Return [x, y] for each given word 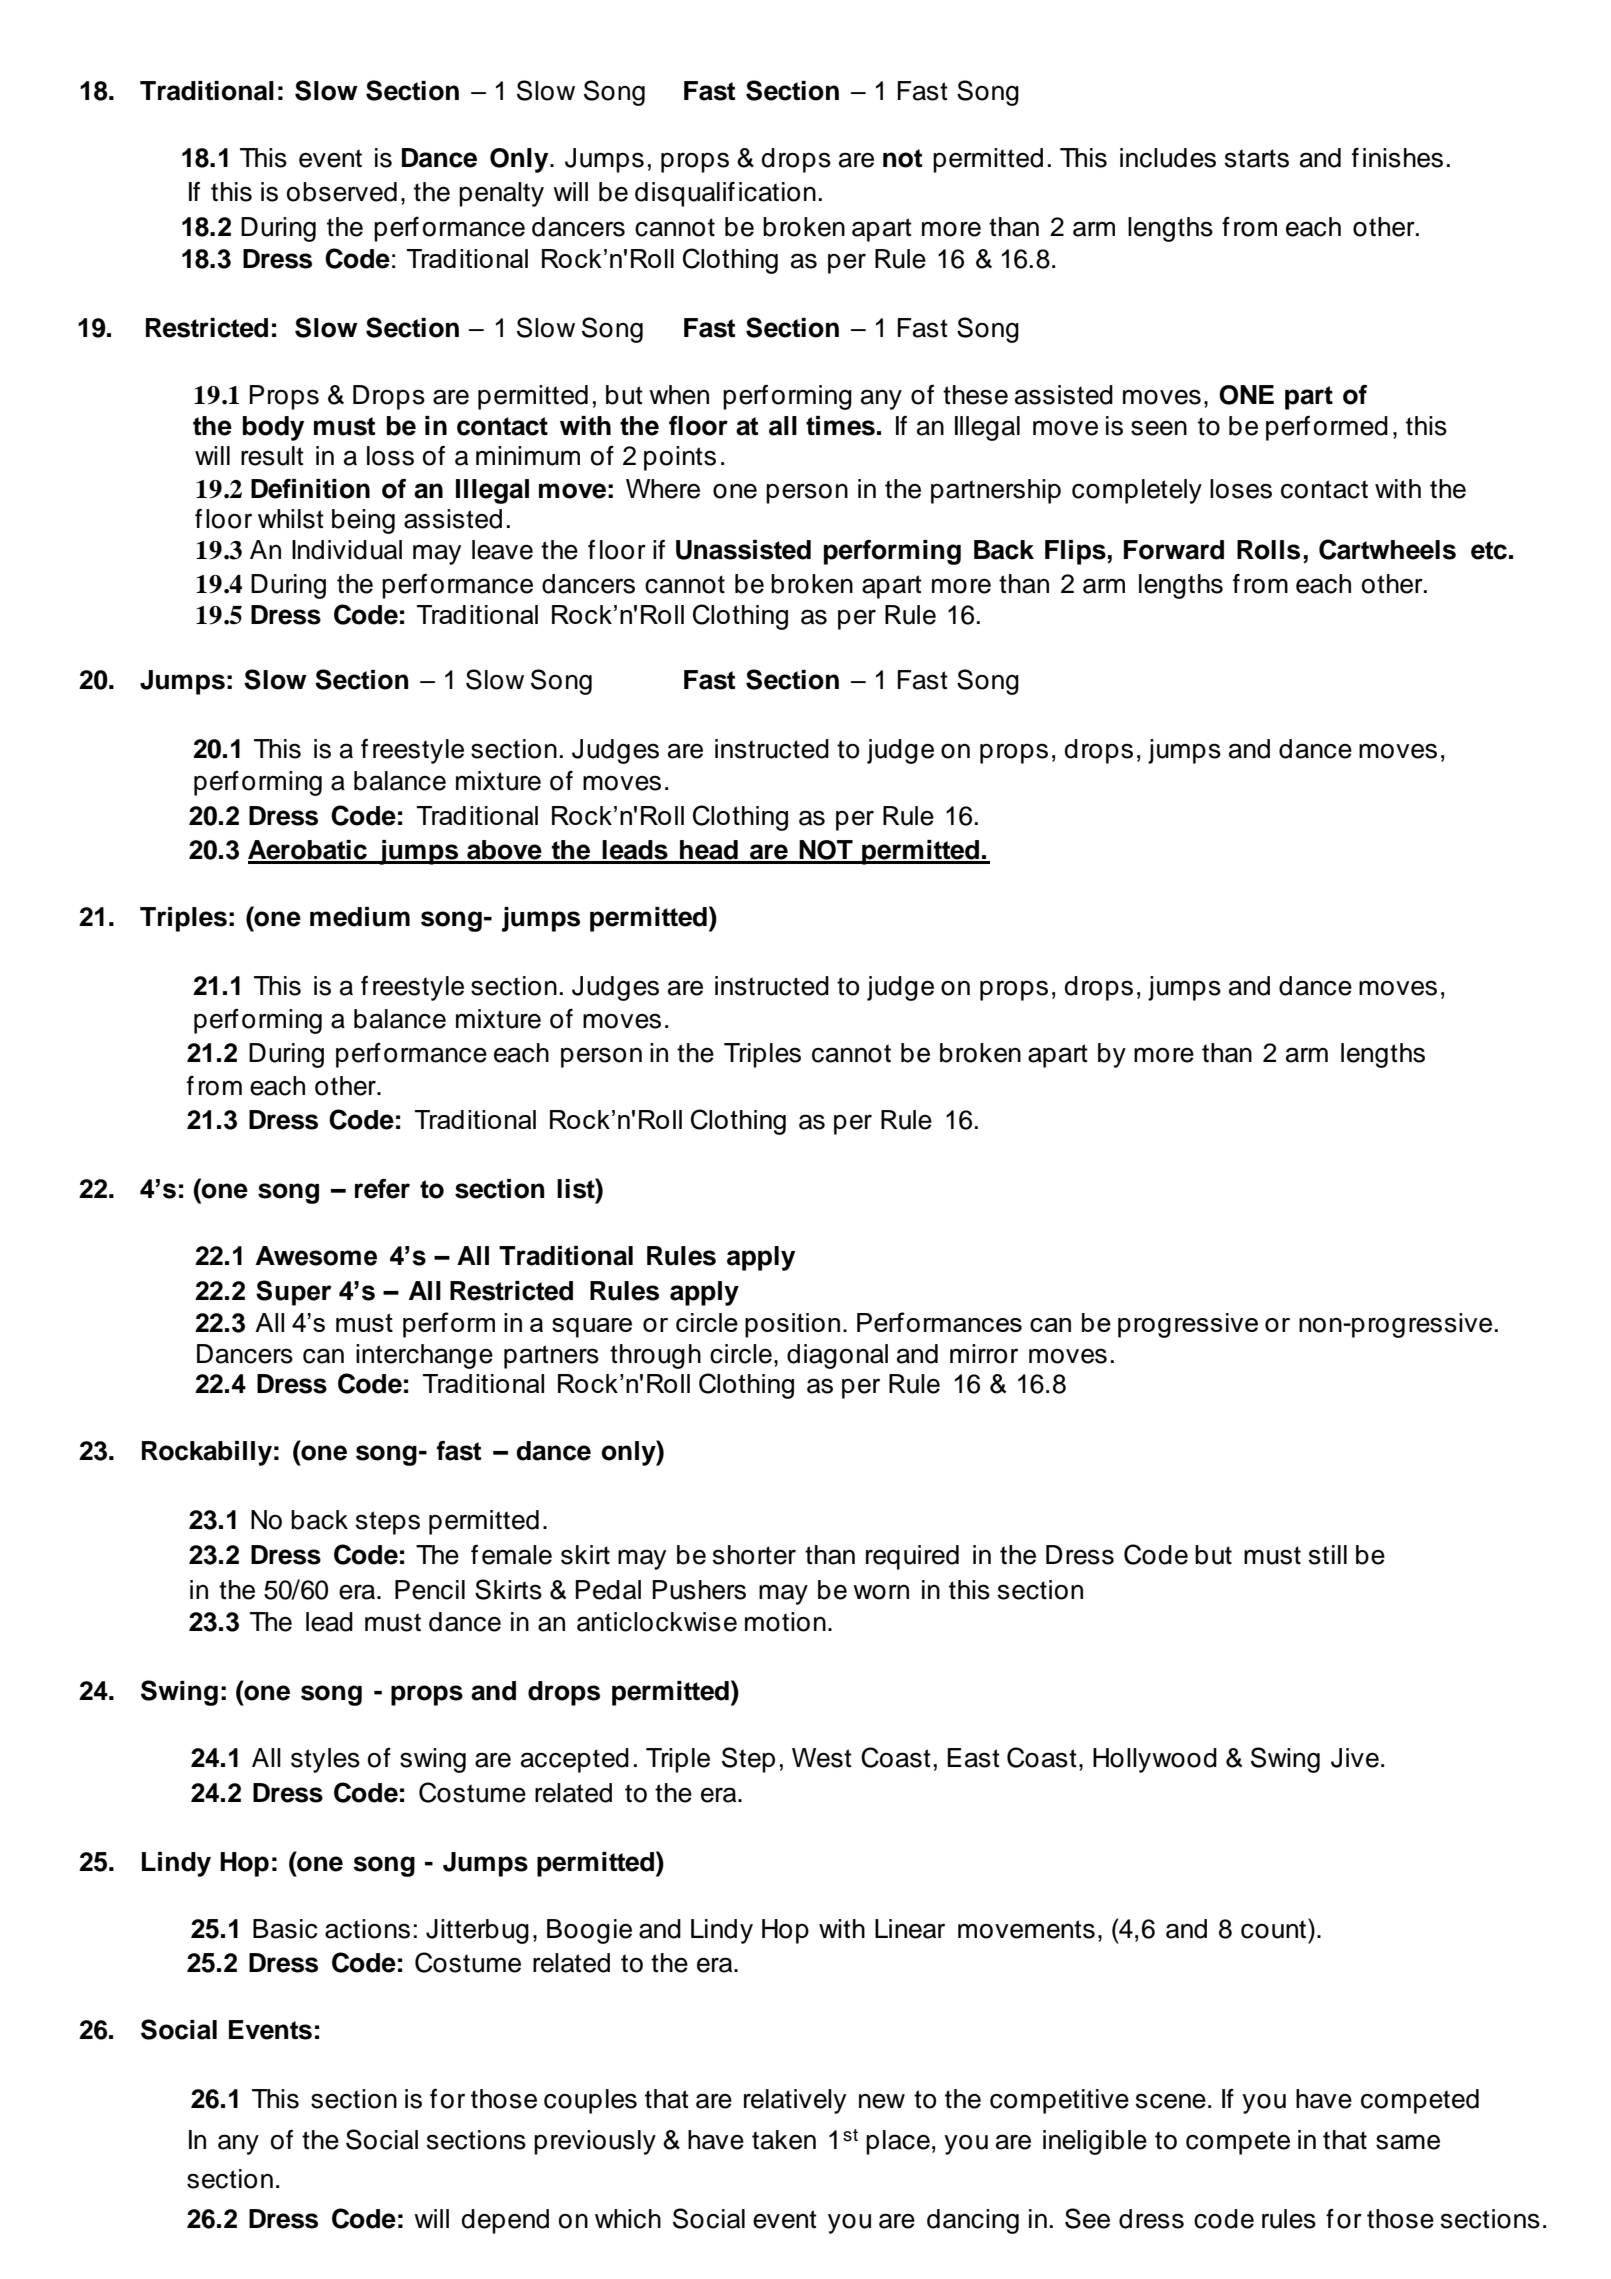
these [975, 395]
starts [1257, 158]
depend [505, 2221]
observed [342, 192]
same [1408, 2142]
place [898, 2142]
